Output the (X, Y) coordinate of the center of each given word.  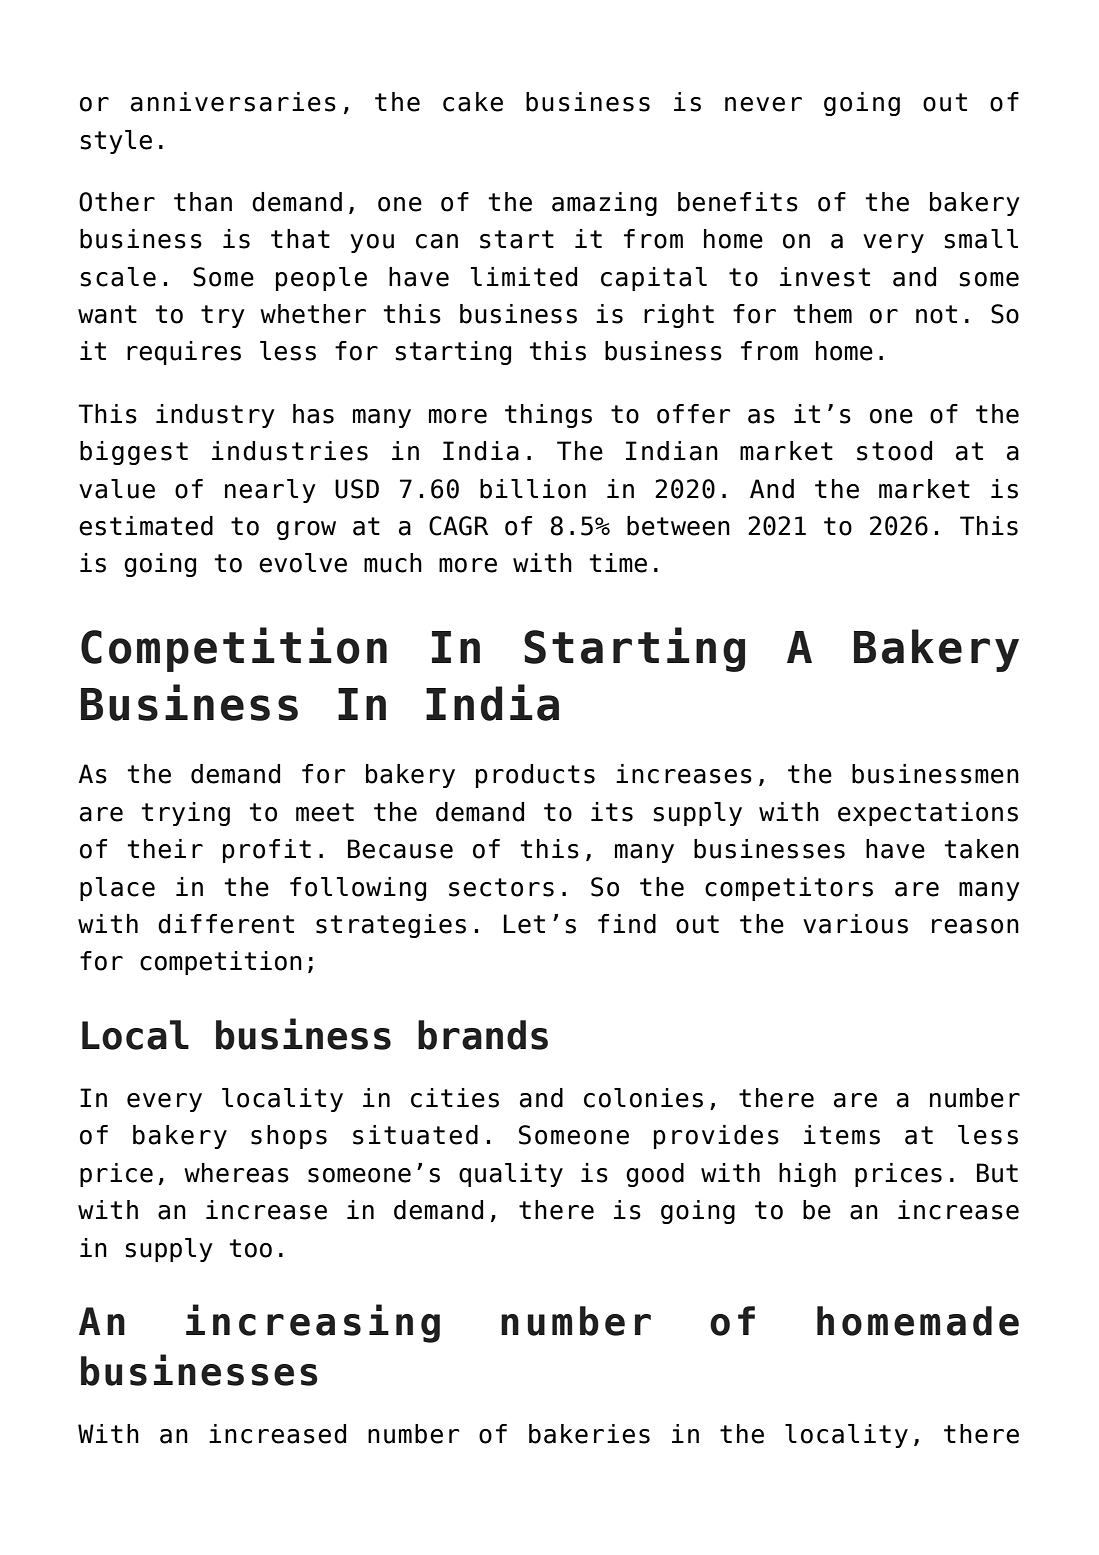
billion (533, 489)
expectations (928, 814)
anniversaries (233, 102)
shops (289, 1137)
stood (894, 451)
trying (185, 814)
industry (215, 416)
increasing (313, 1323)
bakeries (589, 1434)
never (763, 104)
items (842, 1135)
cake (473, 102)
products (535, 776)
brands (483, 1035)
